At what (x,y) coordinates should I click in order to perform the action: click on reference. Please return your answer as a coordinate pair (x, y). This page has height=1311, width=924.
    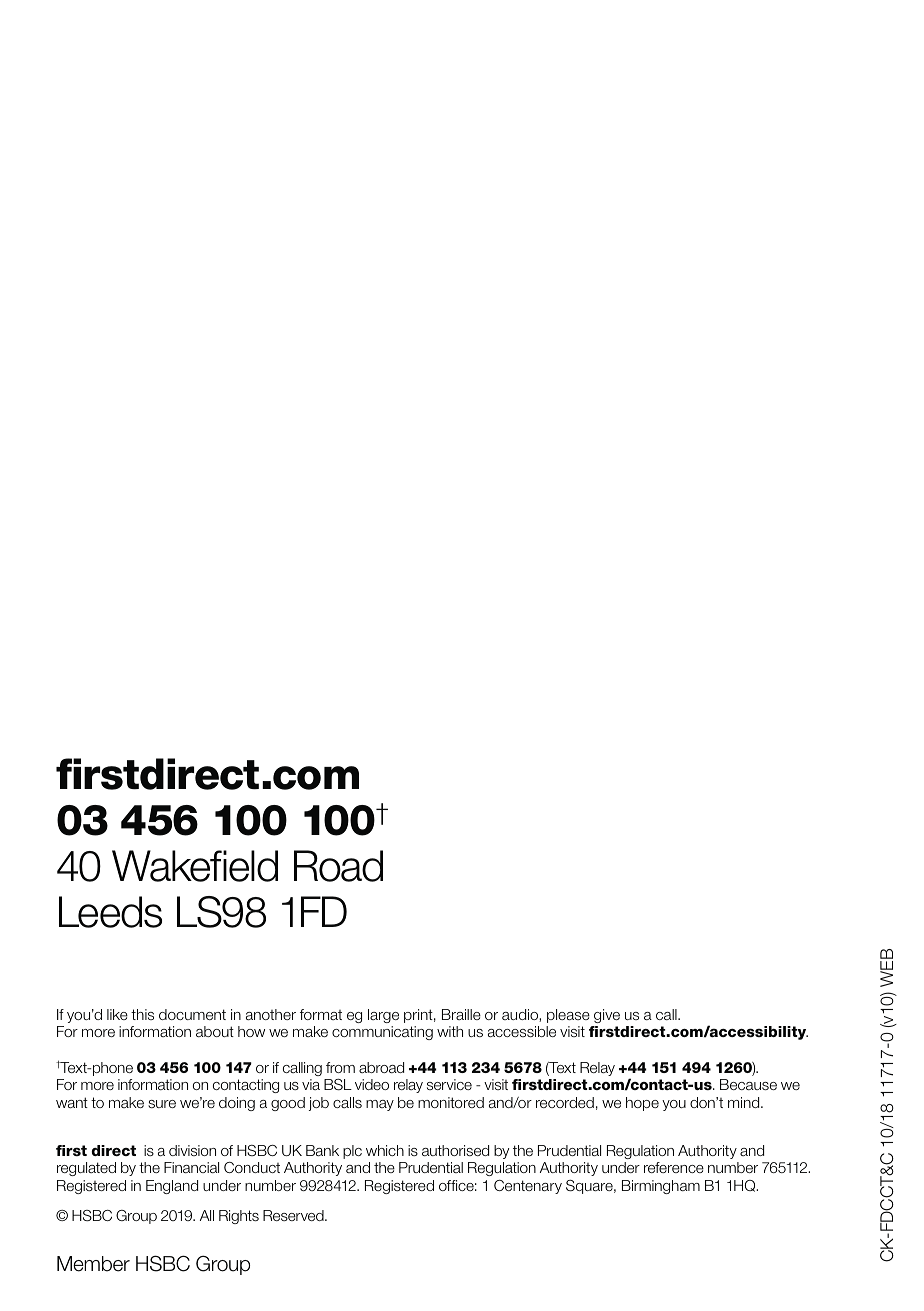
    Looking at the image, I should click on (674, 1167).
